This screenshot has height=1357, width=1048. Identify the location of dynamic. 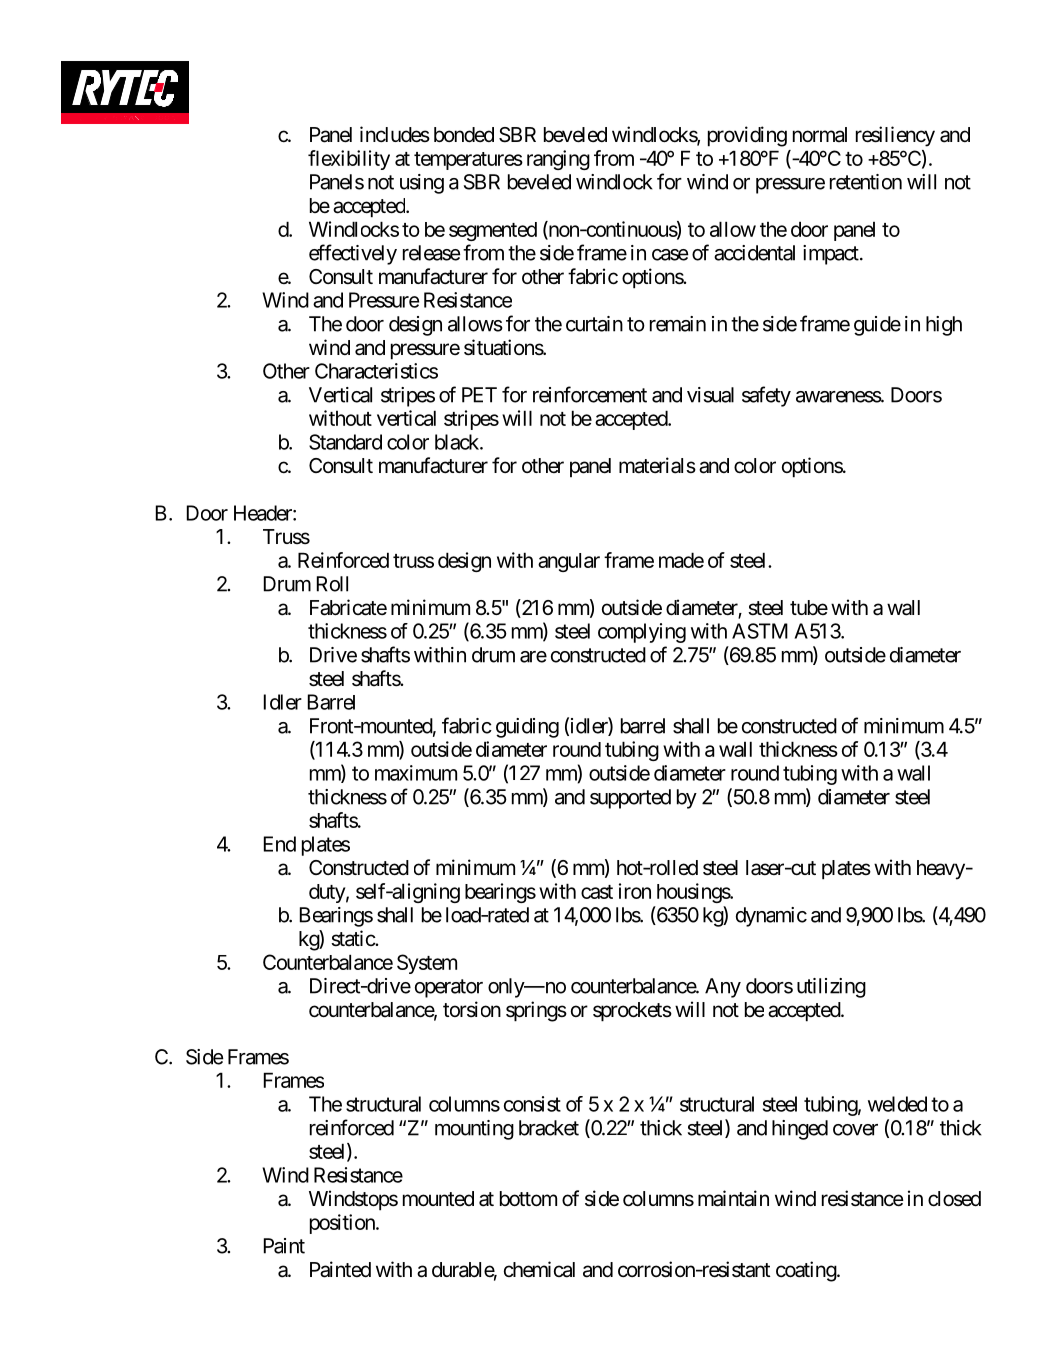
(771, 917).
